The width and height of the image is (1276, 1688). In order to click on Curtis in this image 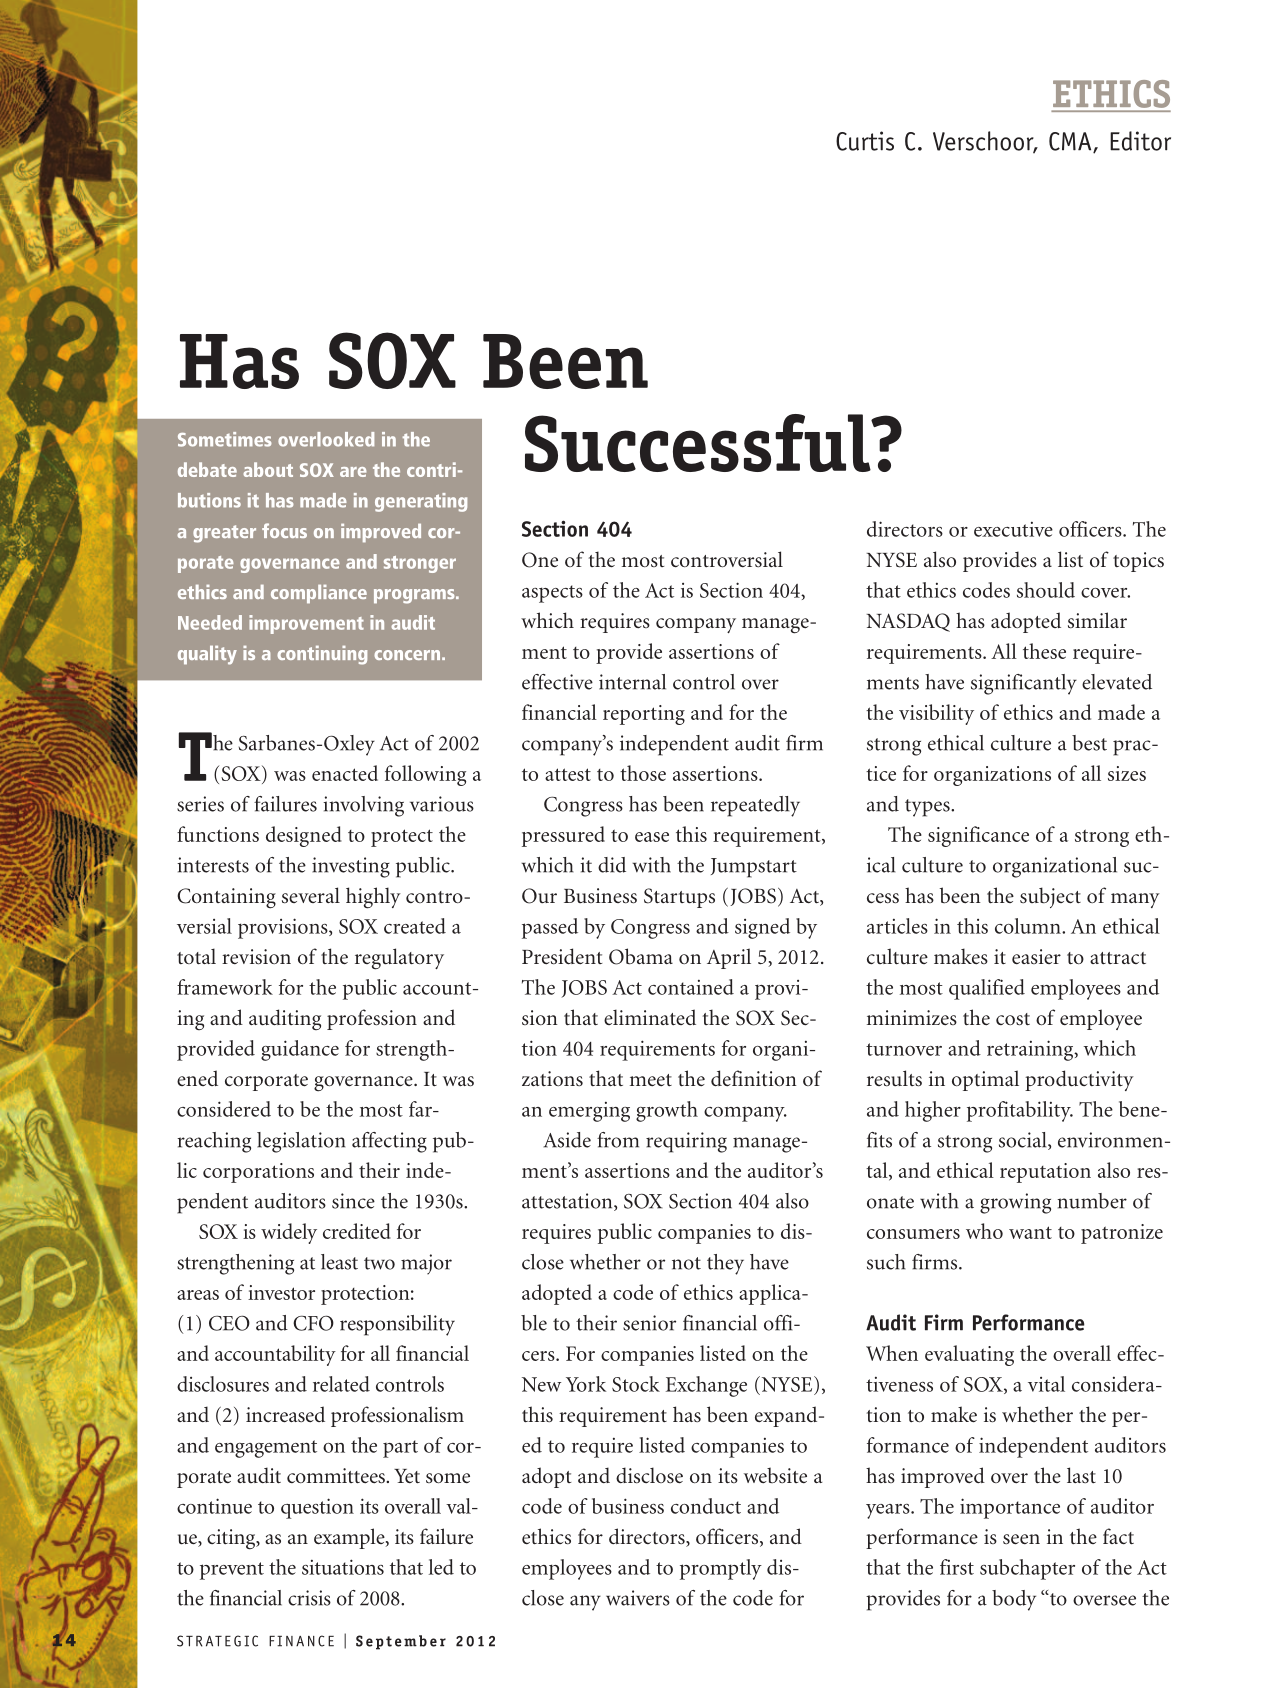, I will do `click(865, 141)`.
